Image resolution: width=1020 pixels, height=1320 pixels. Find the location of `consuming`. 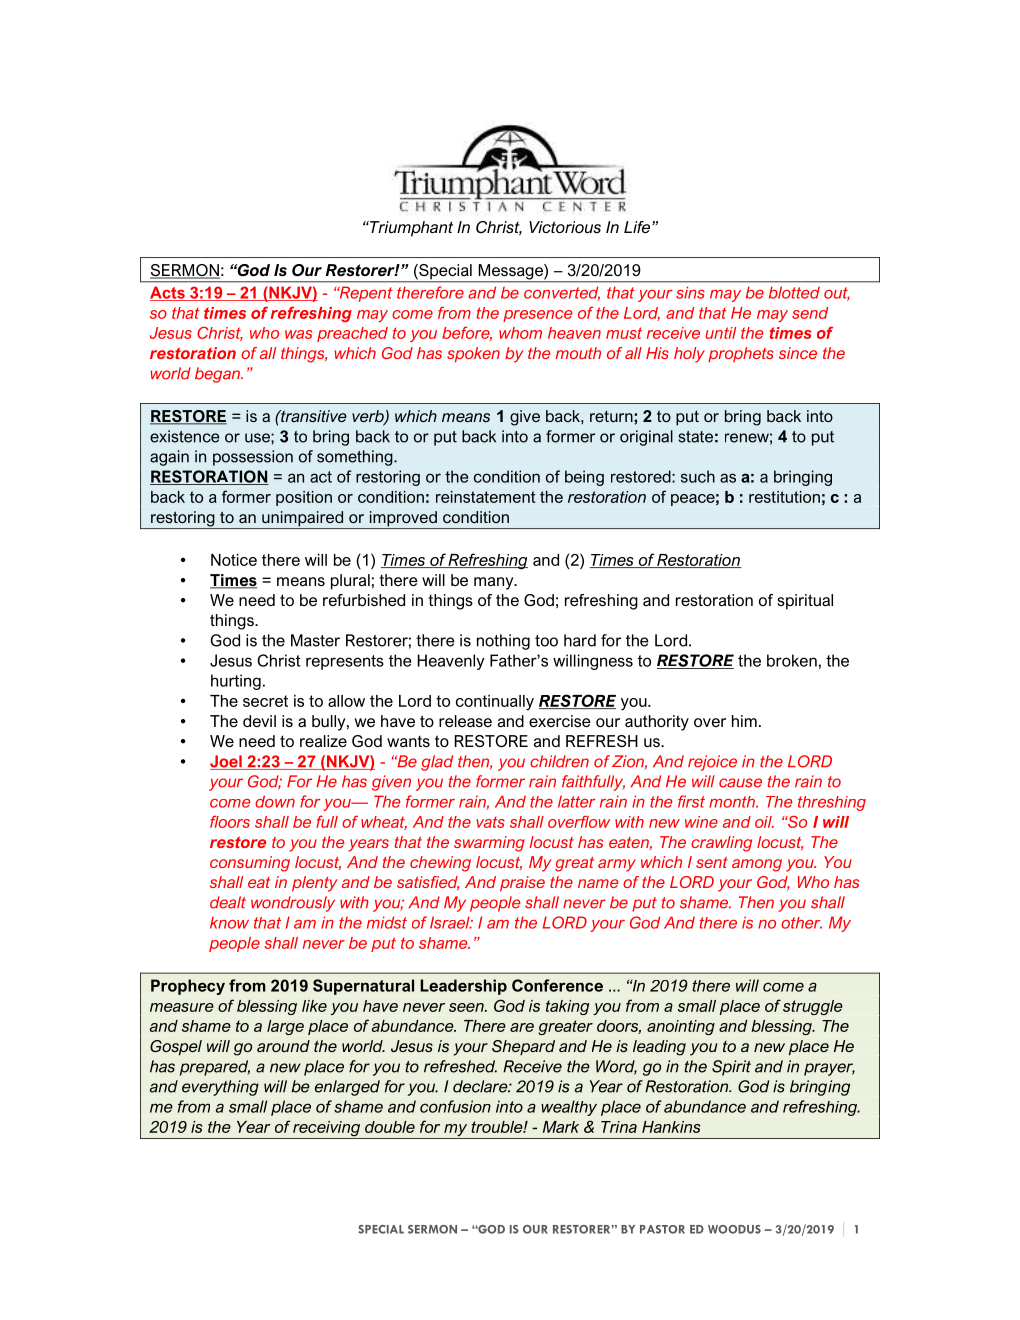

consuming is located at coordinates (250, 864).
